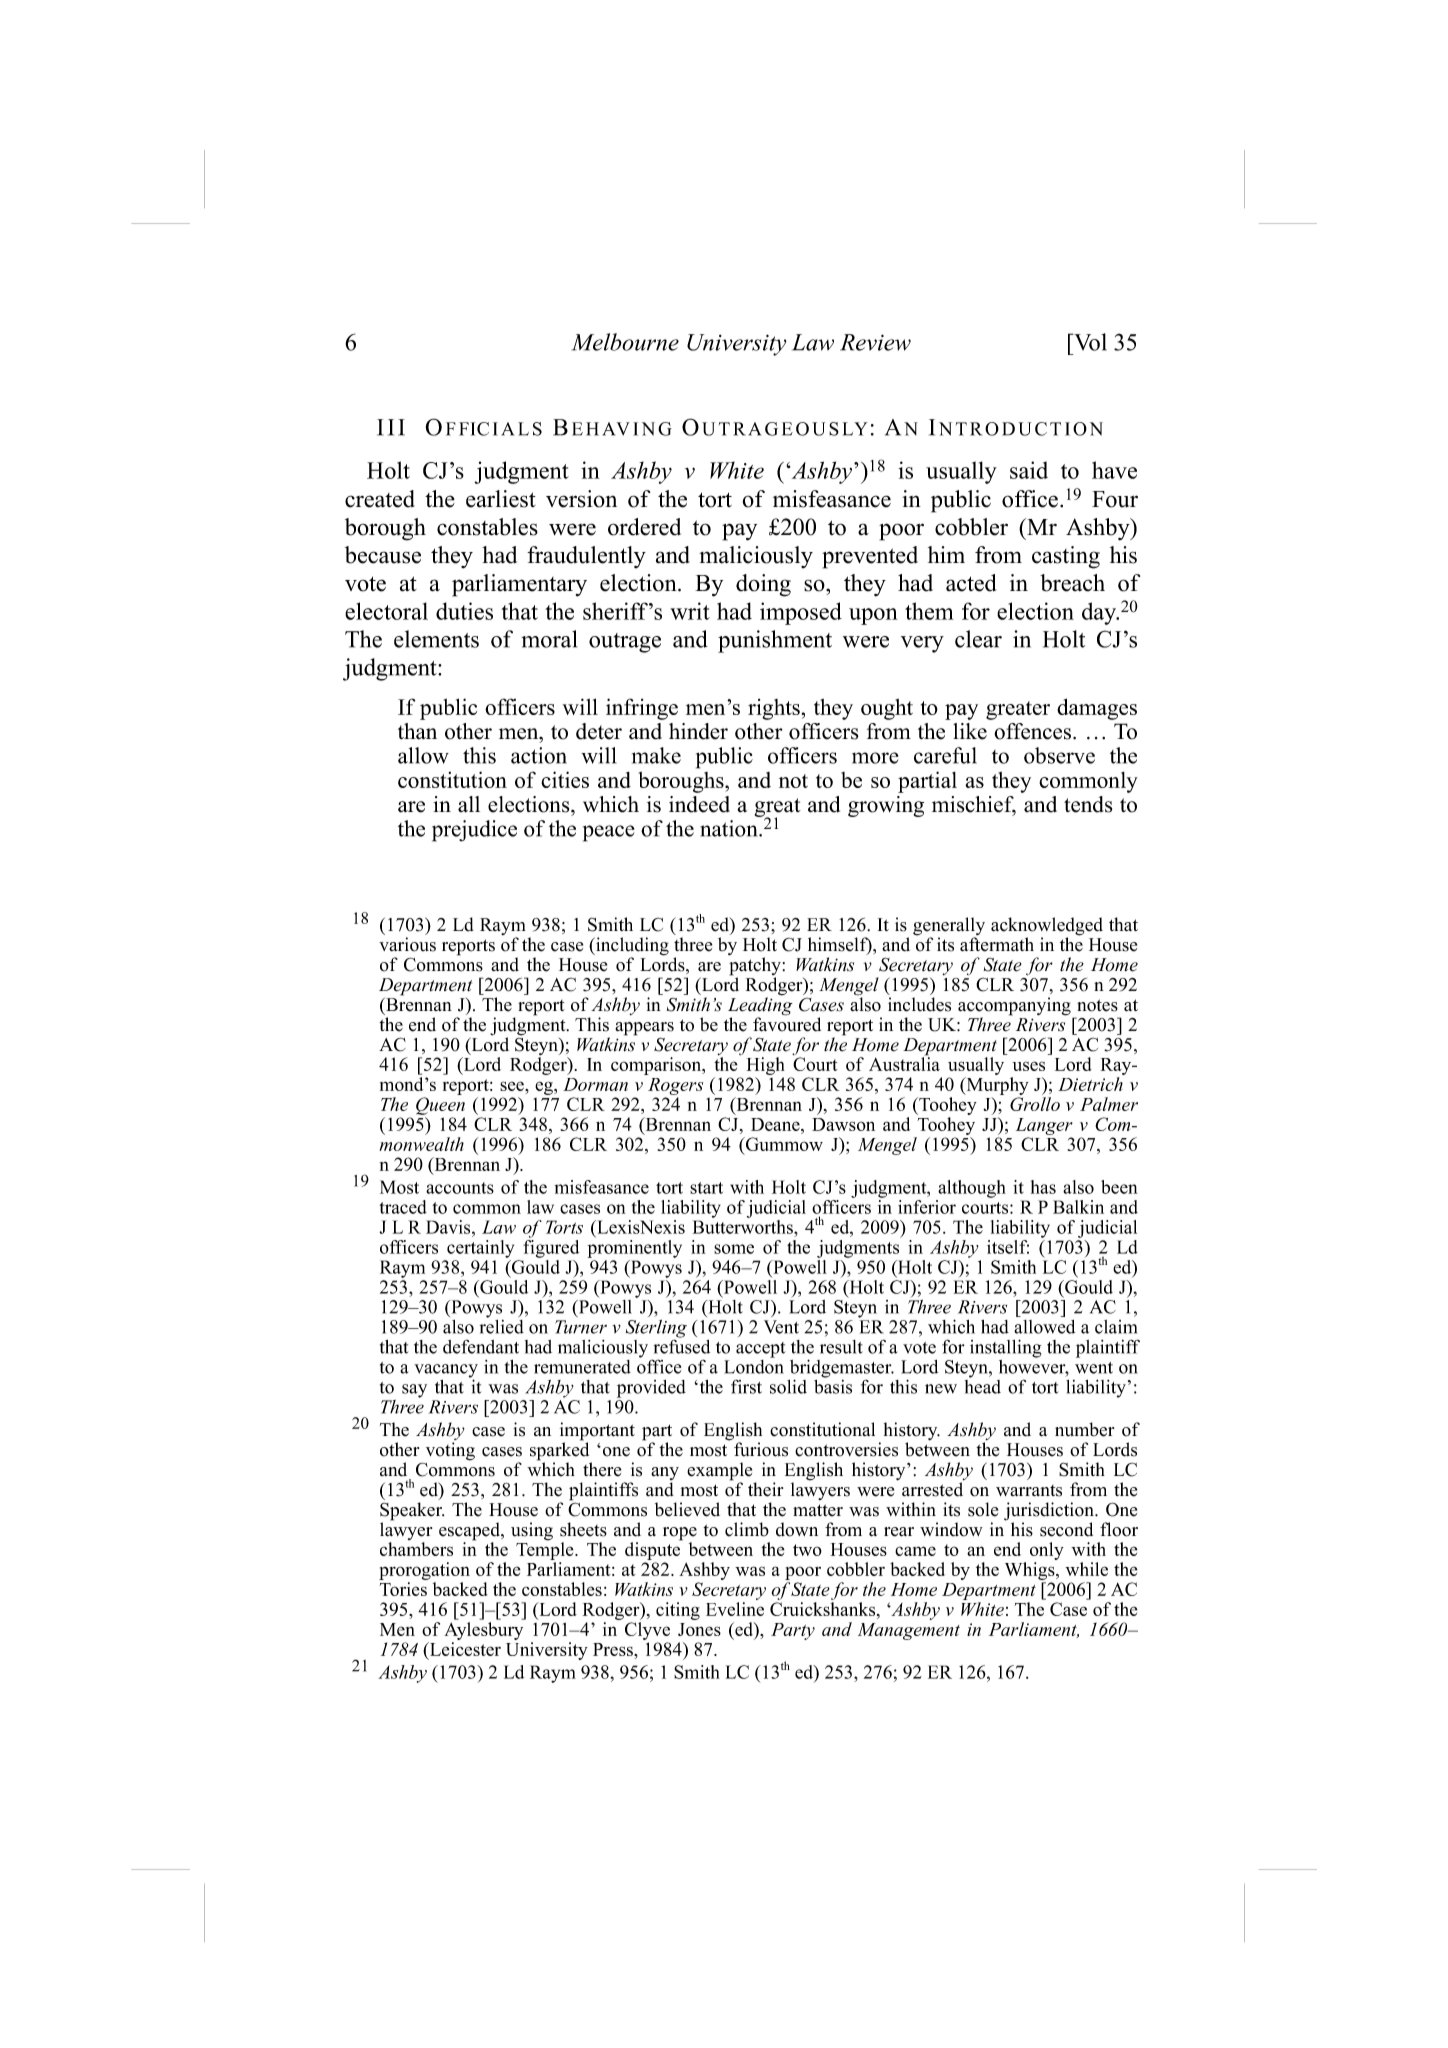 The width and height of the page is (1448, 2048). Describe the element at coordinates (501, 499) in the page. I see `earliest` at that location.
